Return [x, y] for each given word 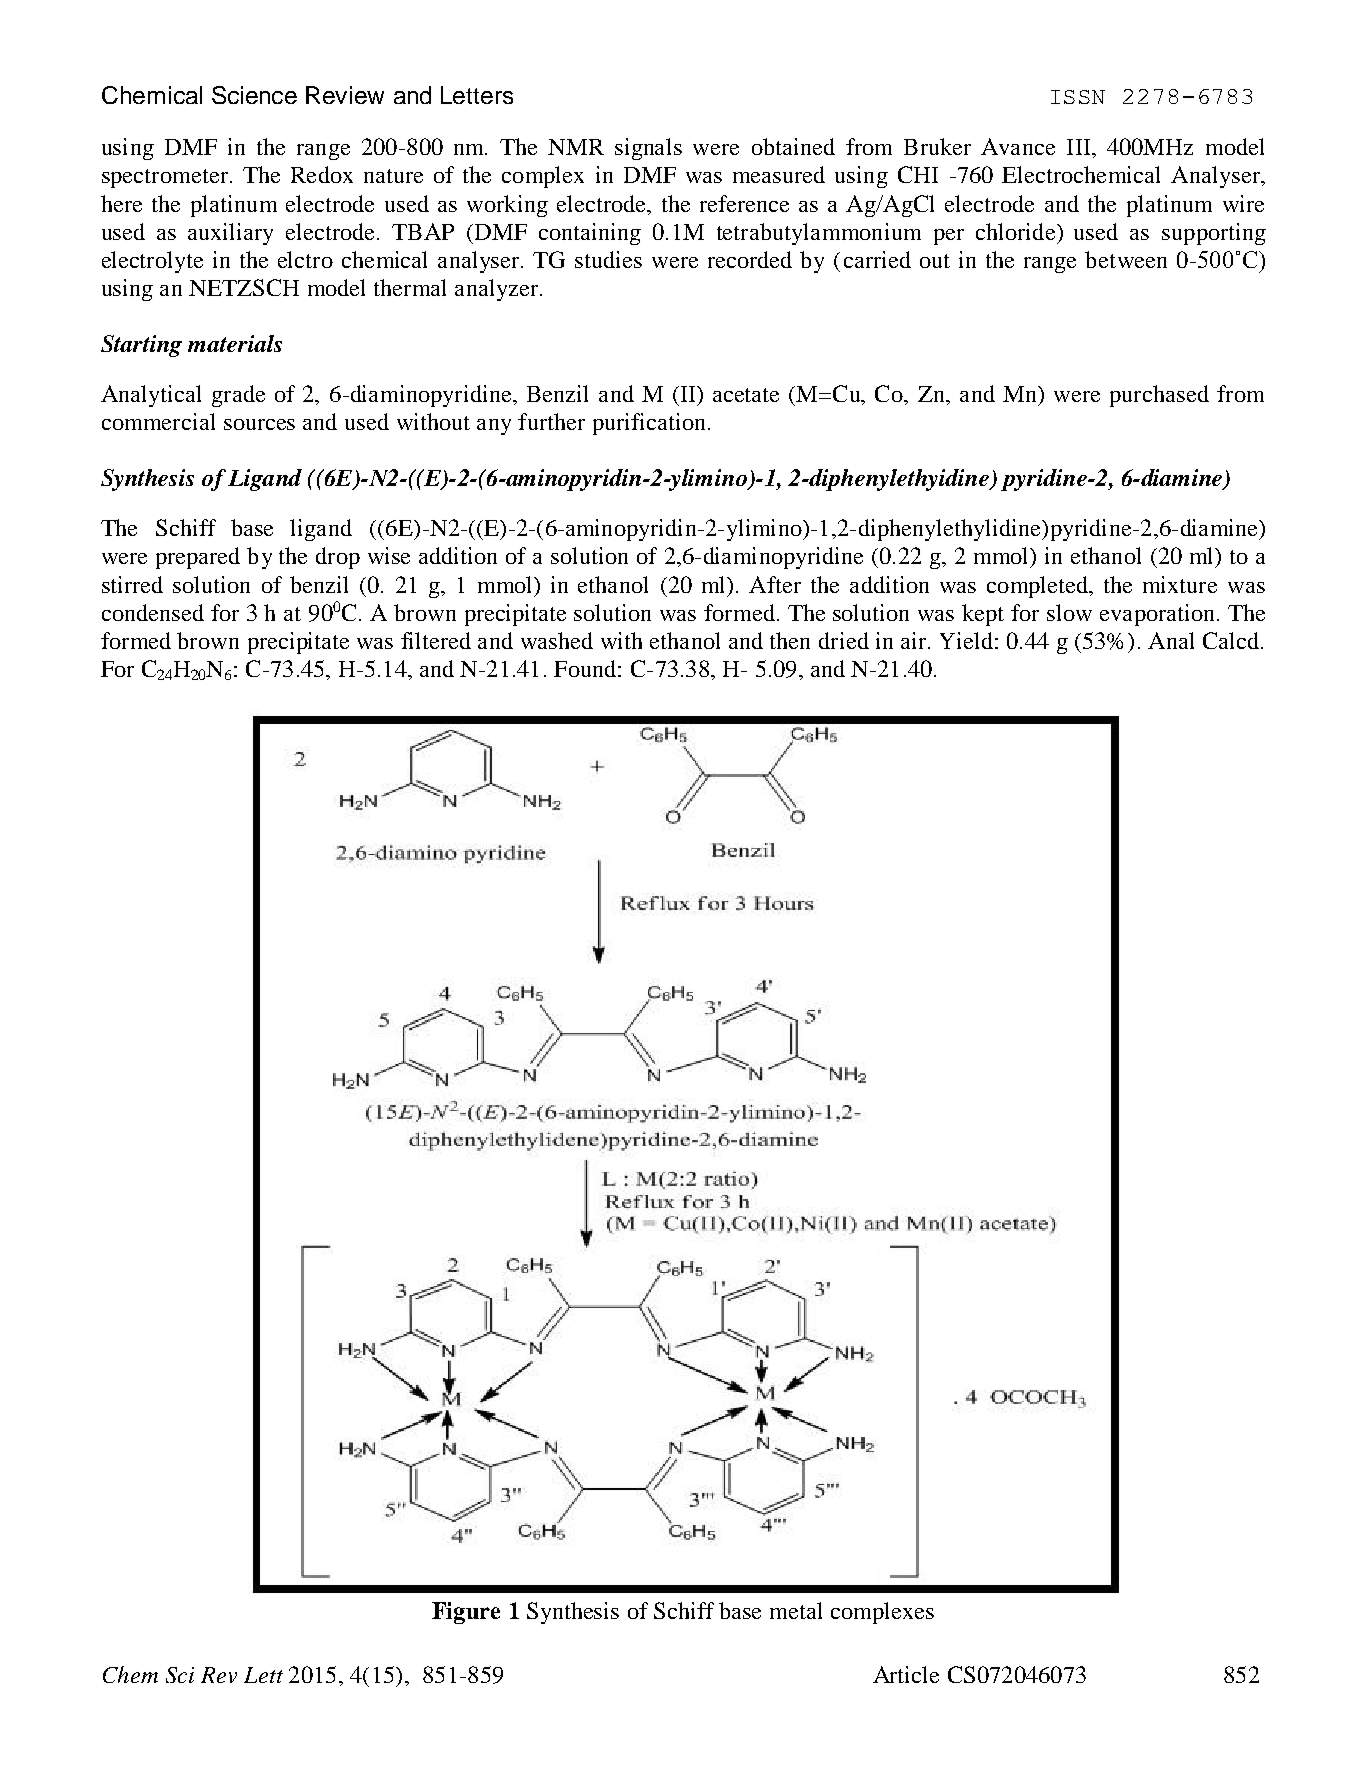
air [915, 640]
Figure [466, 1613]
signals [648, 149]
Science [254, 95]
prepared [198, 558]
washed [557, 640]
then [790, 640]
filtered [436, 640]
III [1080, 147]
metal [796, 1610]
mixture [1180, 584]
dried [844, 640]
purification [649, 424]
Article [906, 1674]
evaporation [1159, 615]
